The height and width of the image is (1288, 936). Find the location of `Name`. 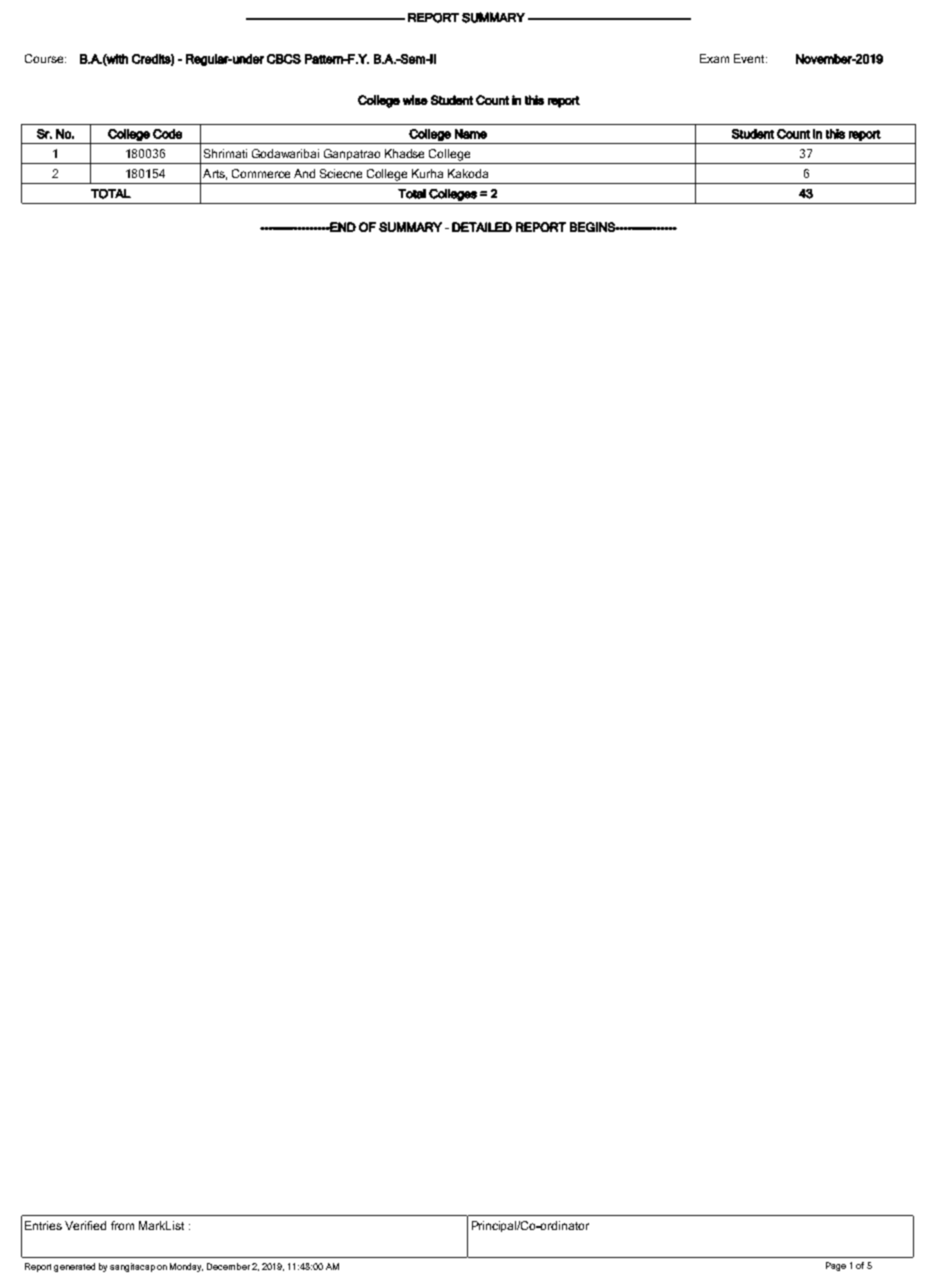

Name is located at coordinates (471, 134).
